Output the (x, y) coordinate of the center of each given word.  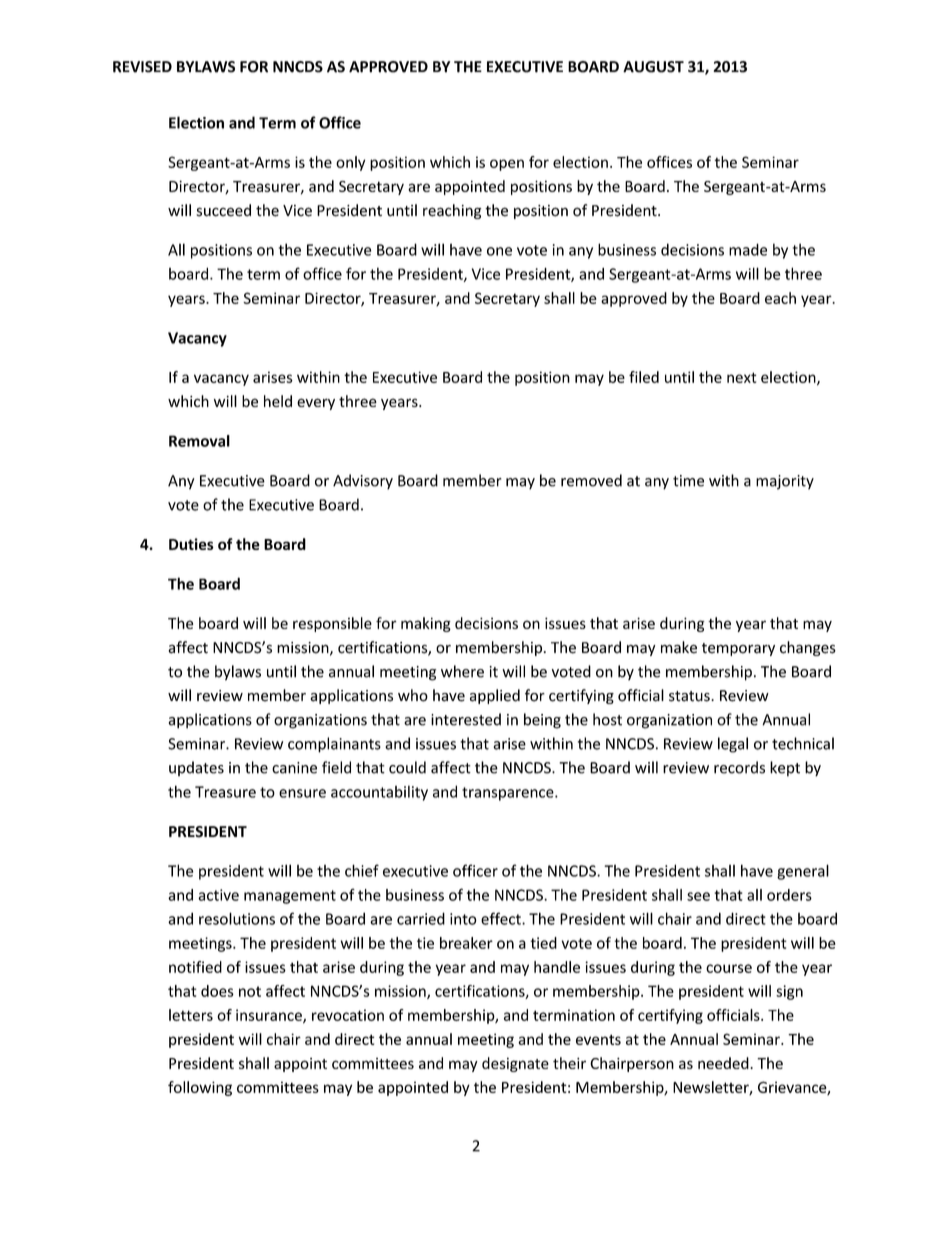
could (407, 767)
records (739, 767)
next (742, 377)
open (507, 165)
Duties (191, 544)
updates (196, 768)
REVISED (142, 67)
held (278, 401)
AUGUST (653, 67)
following (200, 1088)
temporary (738, 649)
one (499, 251)
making (426, 624)
